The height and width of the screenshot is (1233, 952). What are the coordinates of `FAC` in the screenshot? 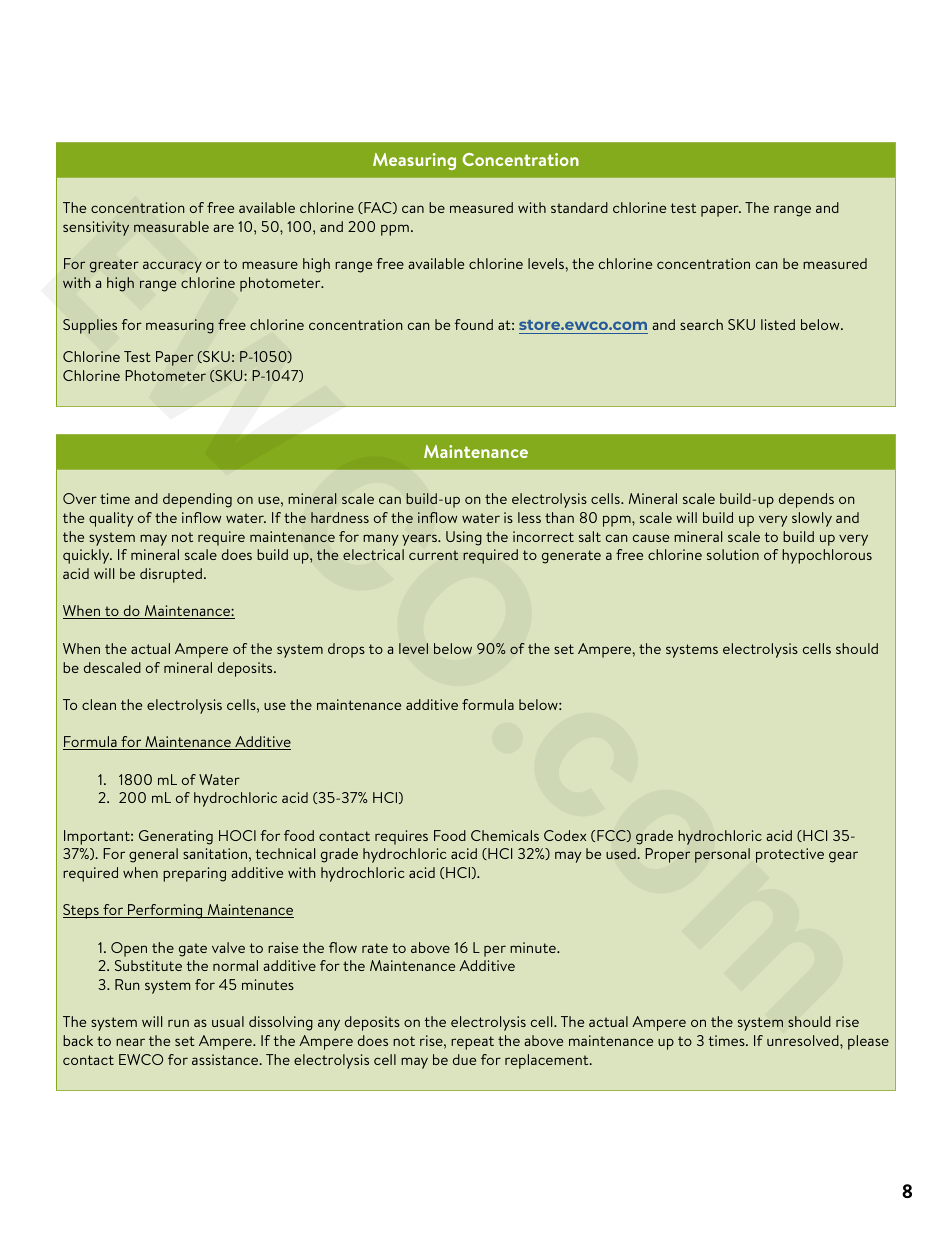 It's located at (378, 208).
